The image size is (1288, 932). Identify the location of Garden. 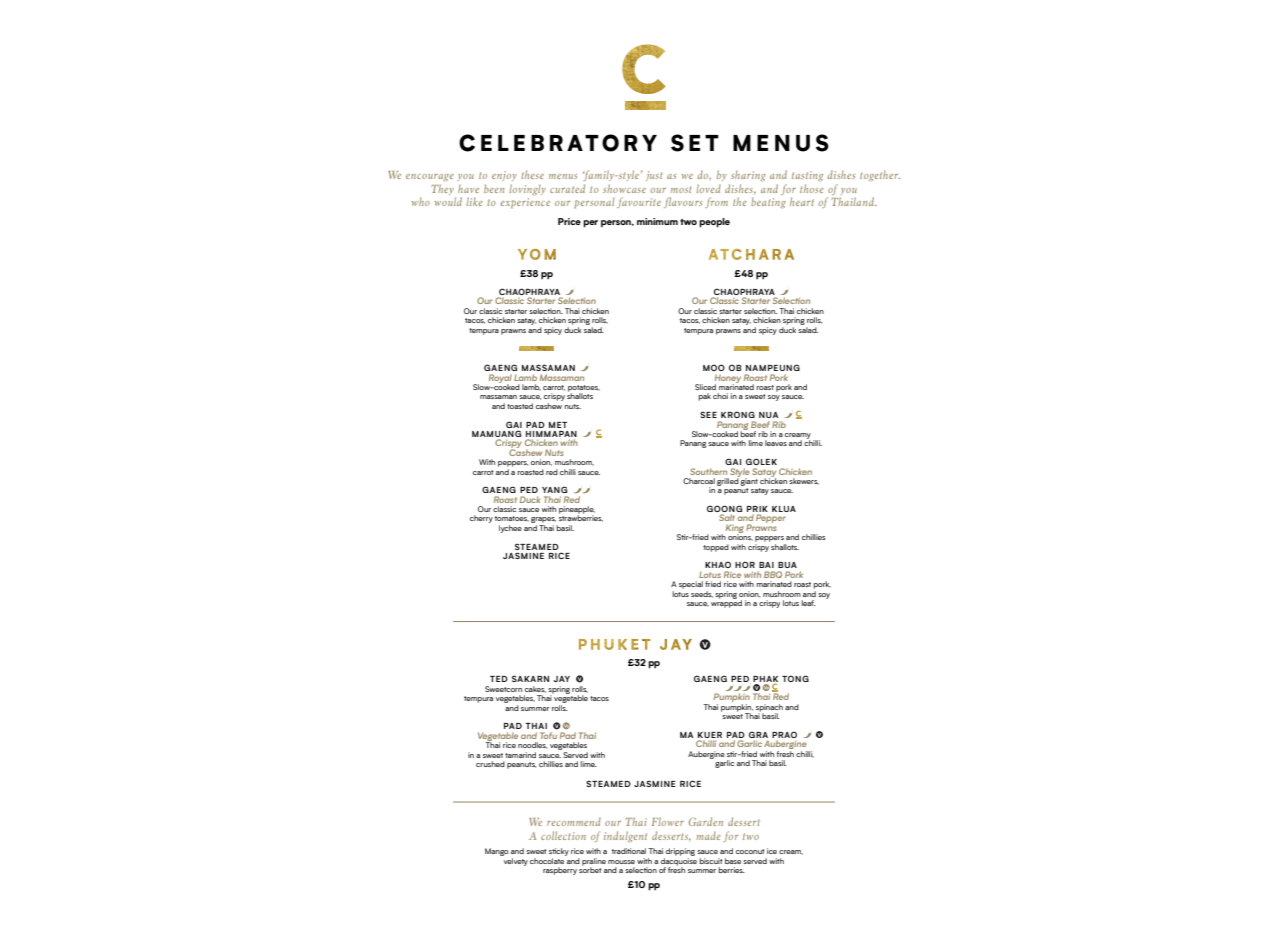
(706, 821).
